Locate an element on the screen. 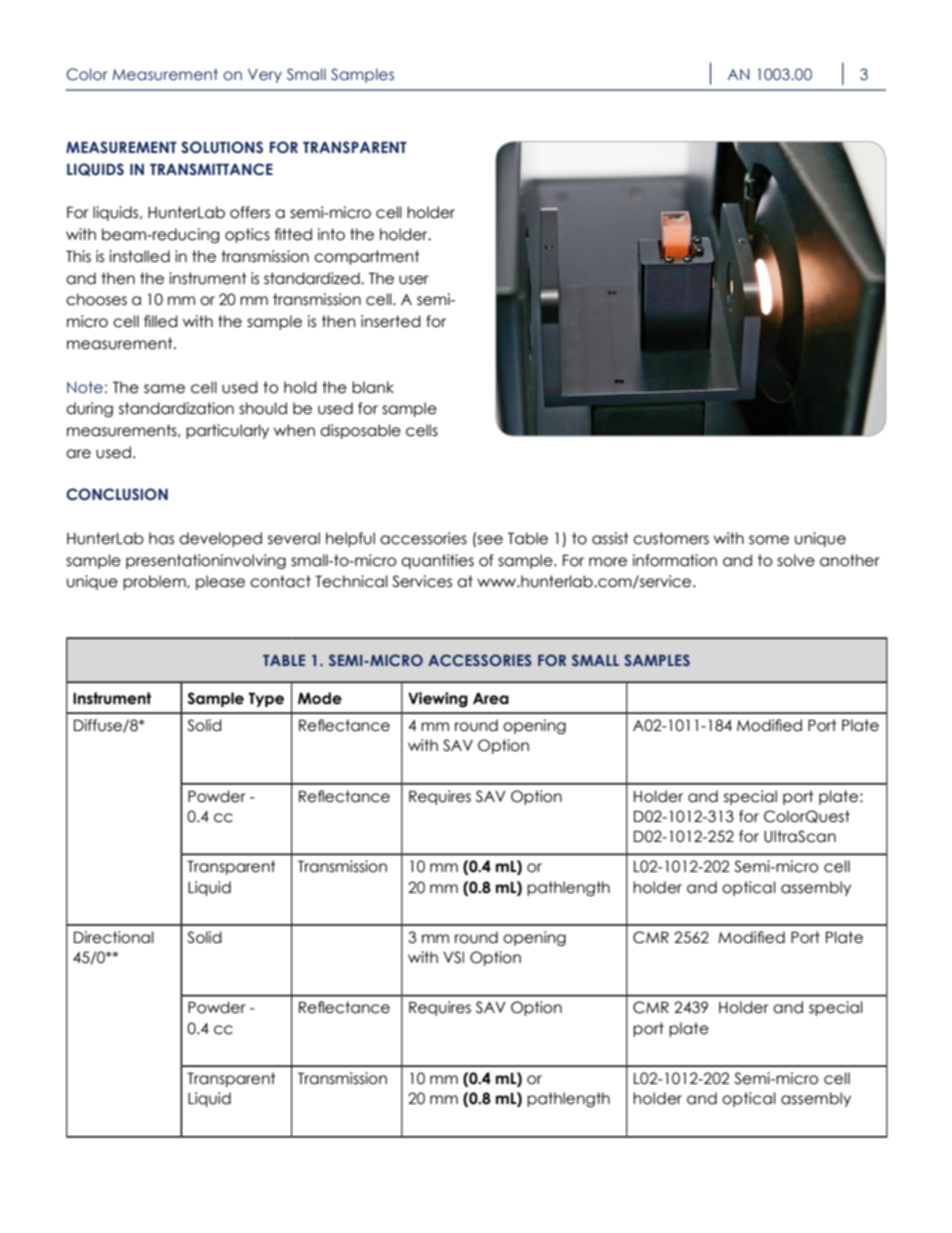 The height and width of the screenshot is (1233, 952). Solutions is located at coordinates (222, 147).
